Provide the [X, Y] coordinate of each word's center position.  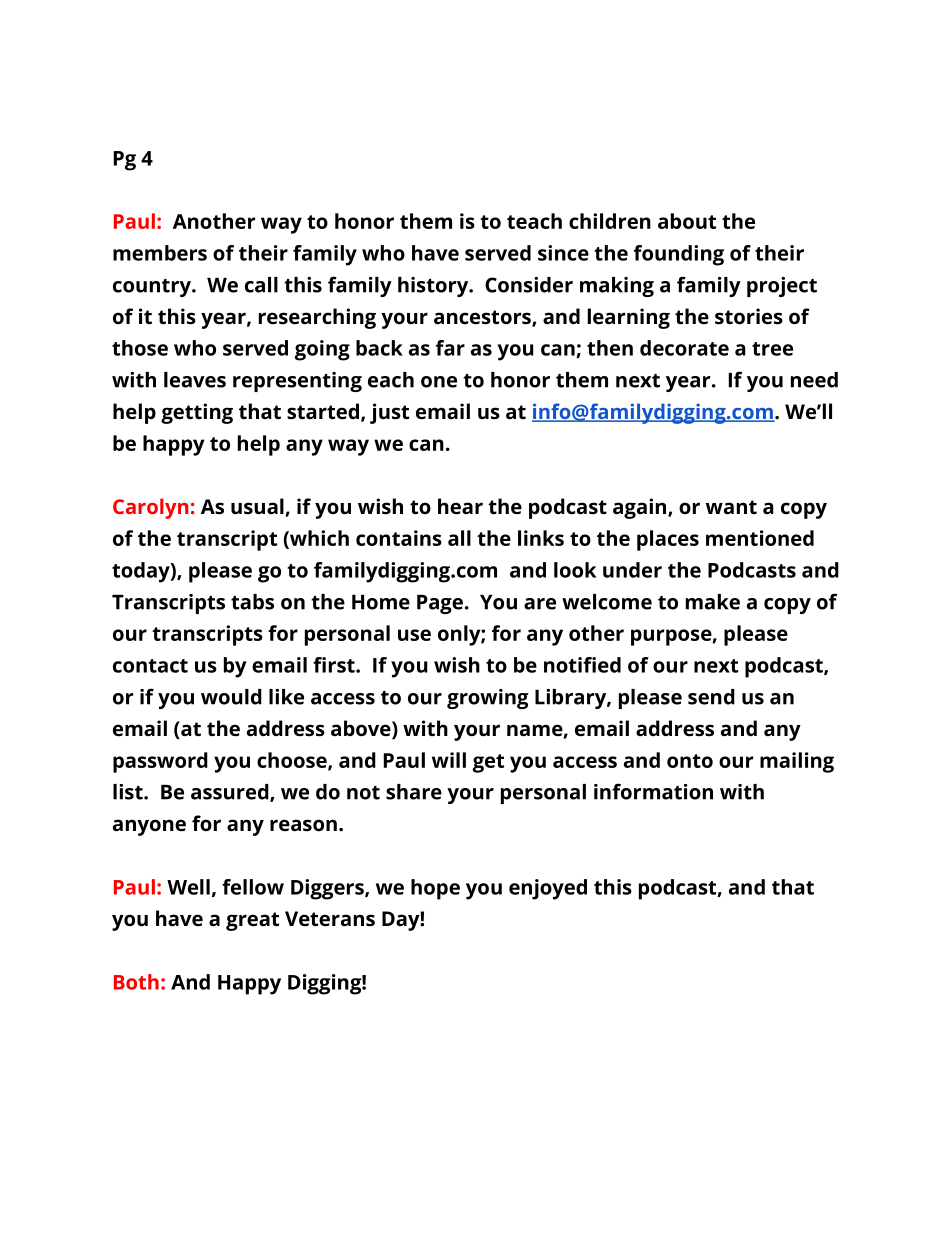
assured [231, 793]
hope [435, 889]
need [814, 380]
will [449, 760]
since [563, 253]
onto [690, 761]
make [713, 602]
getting [197, 413]
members [160, 253]
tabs [252, 602]
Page [440, 604]
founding [679, 255]
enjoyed [548, 889]
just [389, 413]
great [252, 921]
